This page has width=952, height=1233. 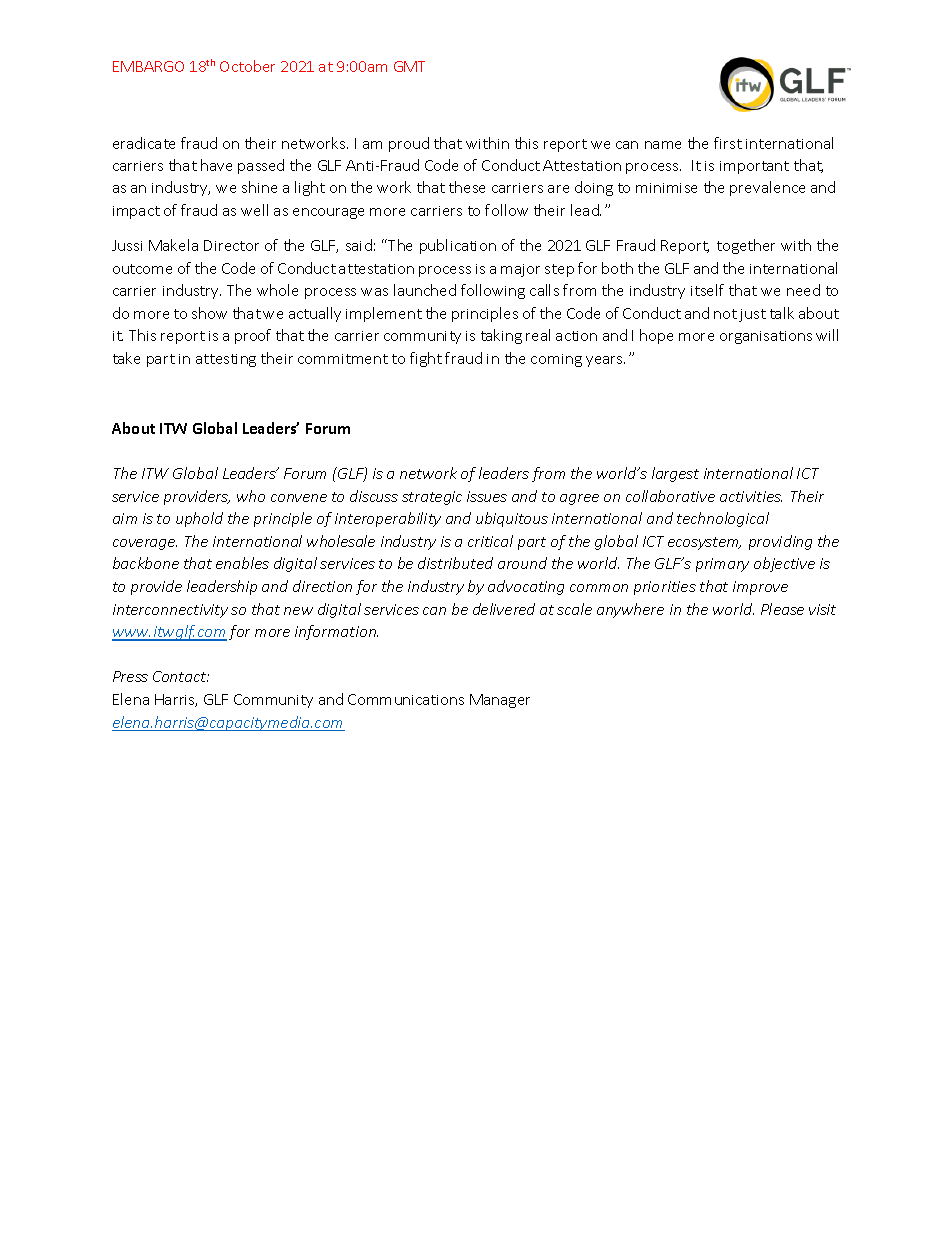 What do you see at coordinates (247, 66) in the page?
I see `October` at bounding box center [247, 66].
